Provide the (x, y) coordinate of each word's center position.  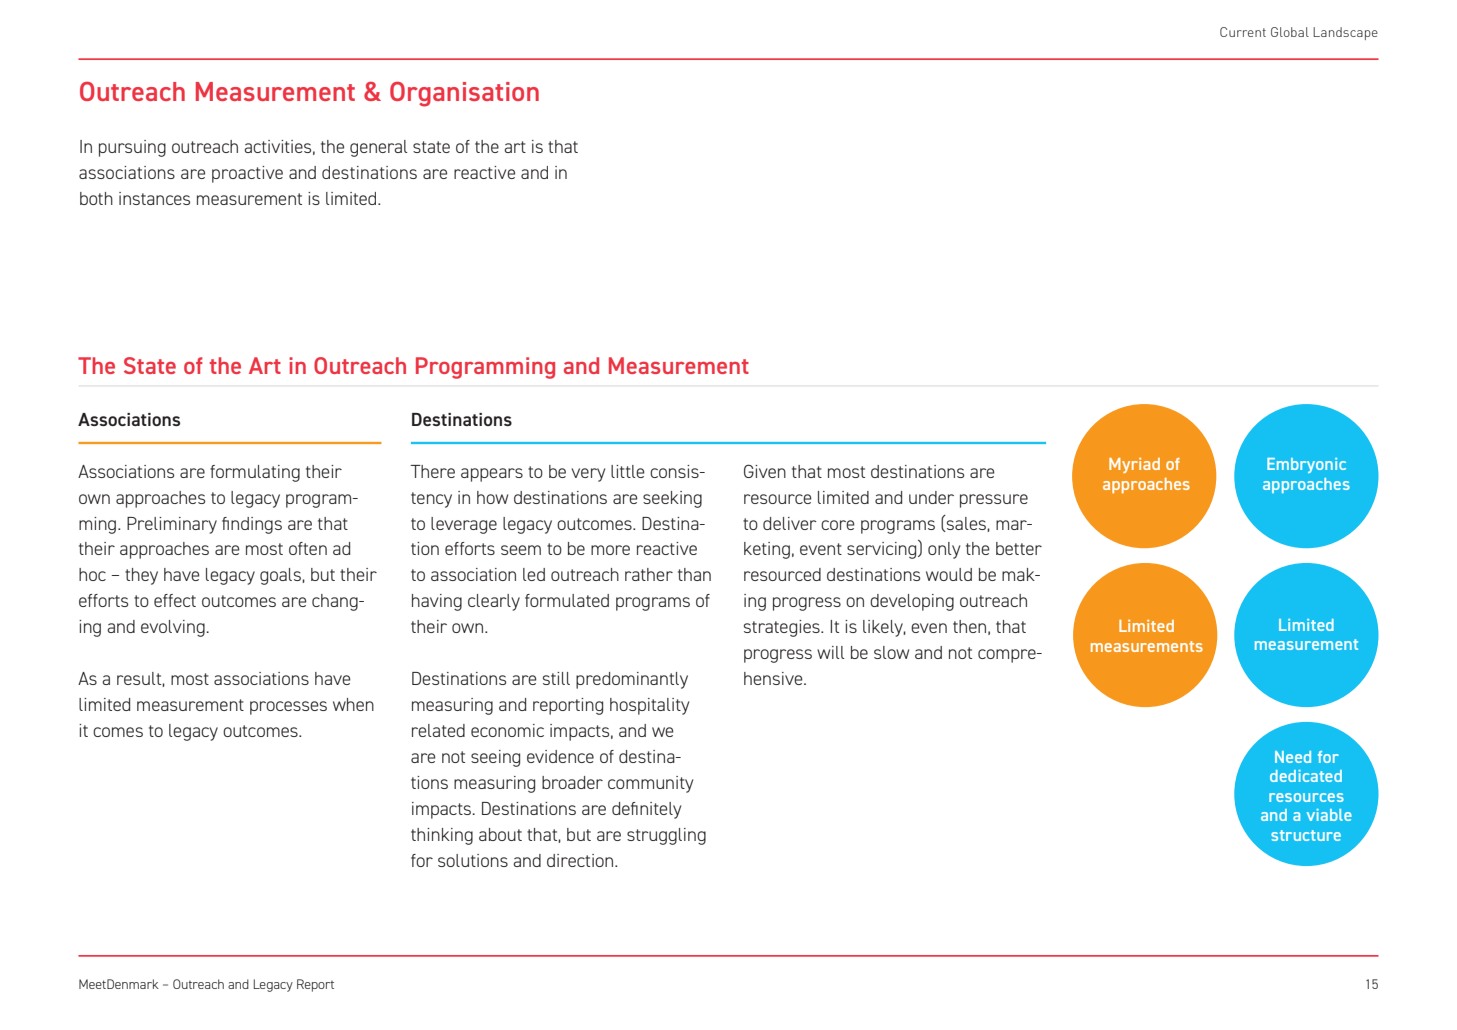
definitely (646, 810)
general (379, 148)
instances (154, 198)
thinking (442, 836)
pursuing (132, 148)
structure (1306, 835)
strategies (783, 628)
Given (765, 471)
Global (1290, 32)
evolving (174, 628)
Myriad (1134, 465)
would (949, 574)
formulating (255, 473)
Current (1243, 32)
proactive (247, 174)
